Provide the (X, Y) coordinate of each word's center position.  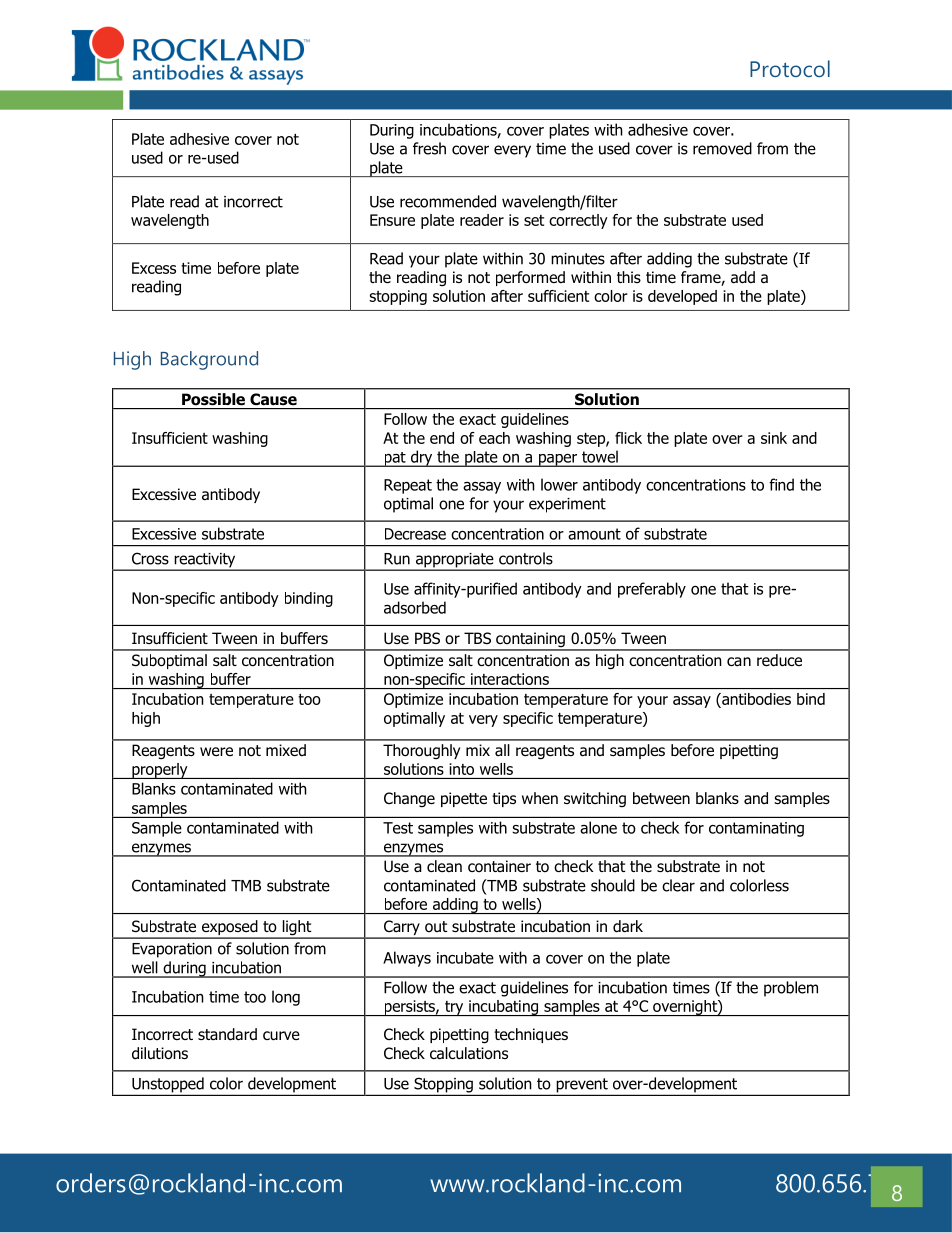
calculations (469, 1053)
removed (722, 148)
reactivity (205, 561)
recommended (448, 201)
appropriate (454, 561)
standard (227, 1034)
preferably (652, 590)
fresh (429, 148)
